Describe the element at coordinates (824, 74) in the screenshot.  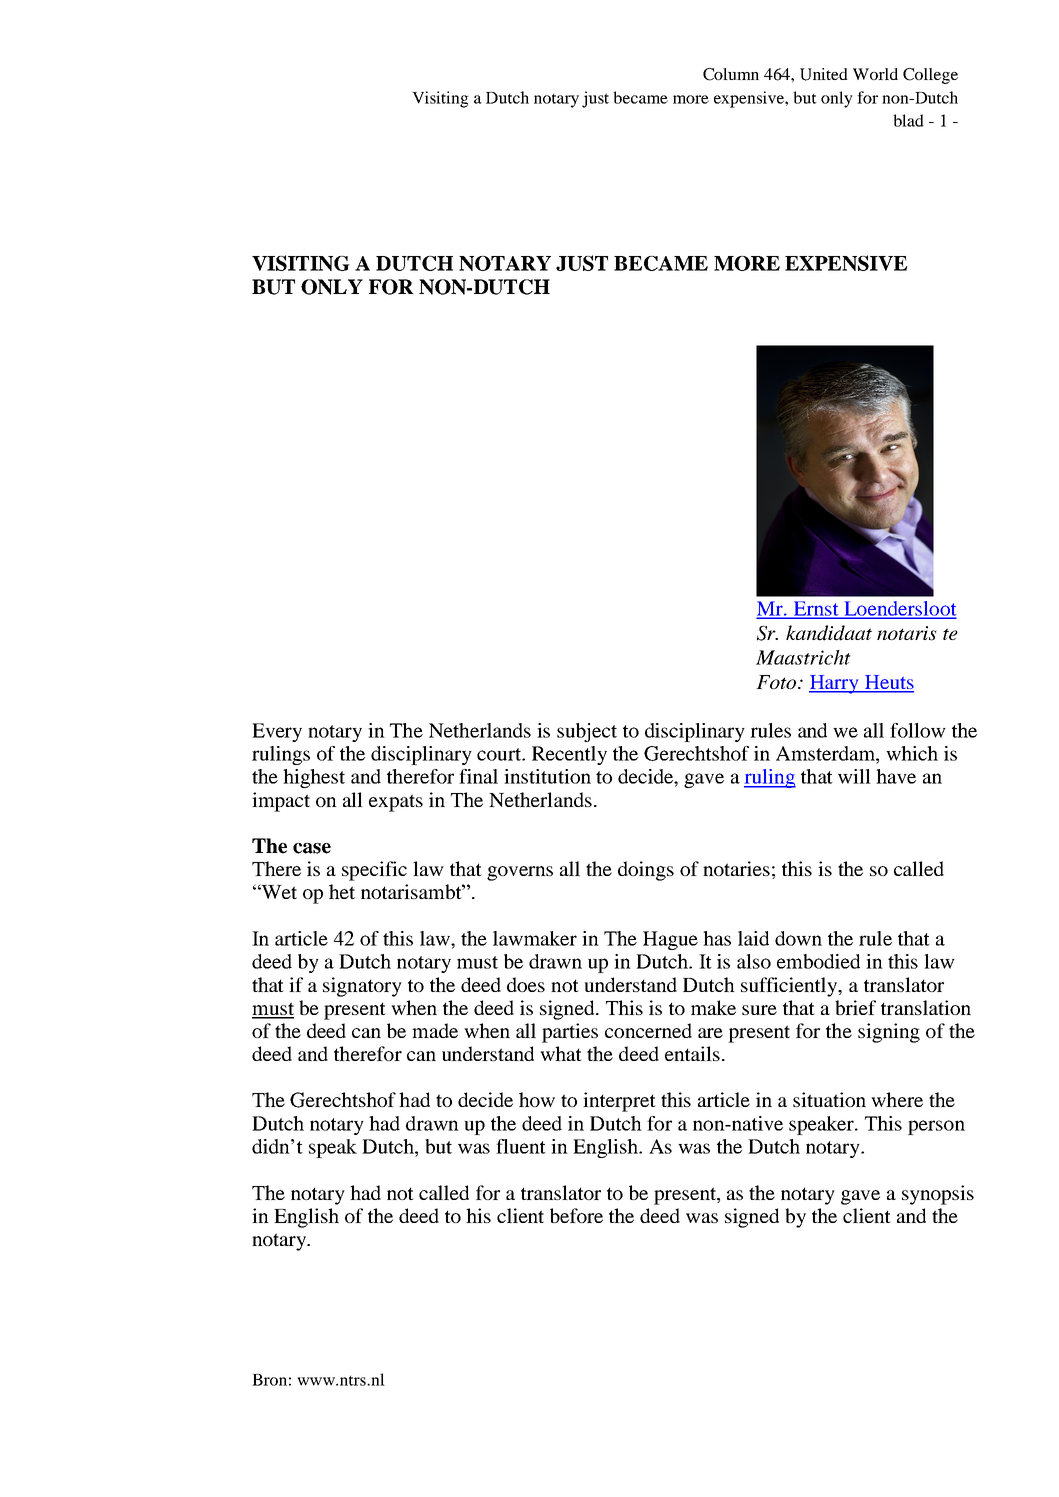
I see `United` at that location.
